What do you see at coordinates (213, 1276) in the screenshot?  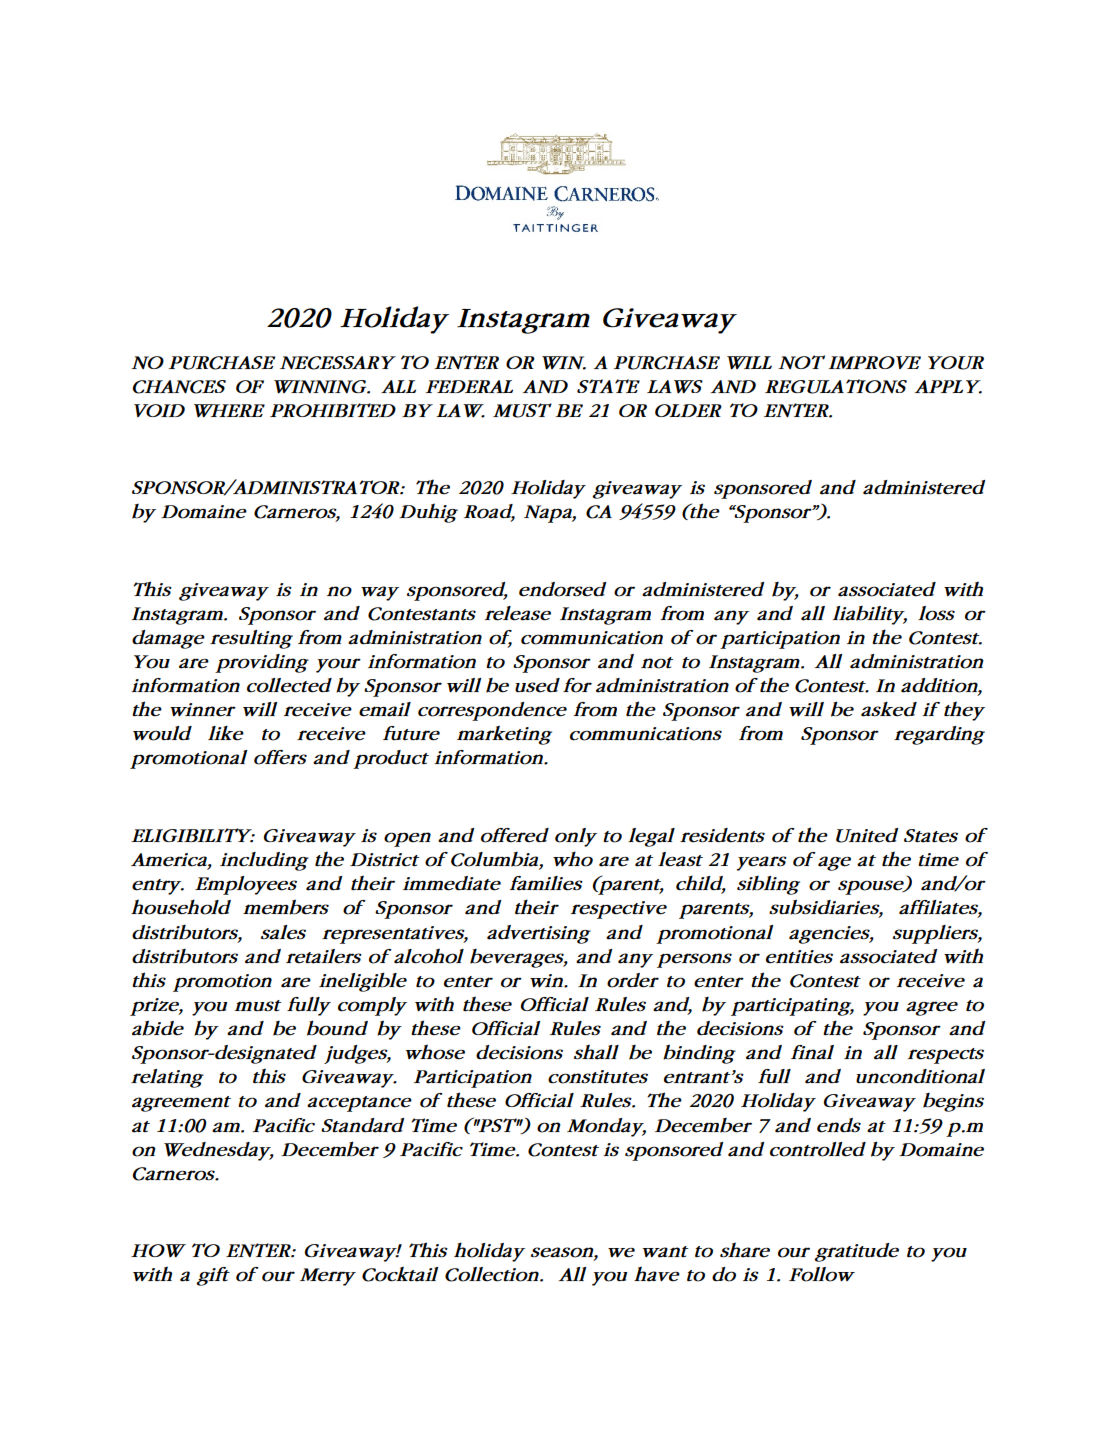 I see `gift` at bounding box center [213, 1276].
